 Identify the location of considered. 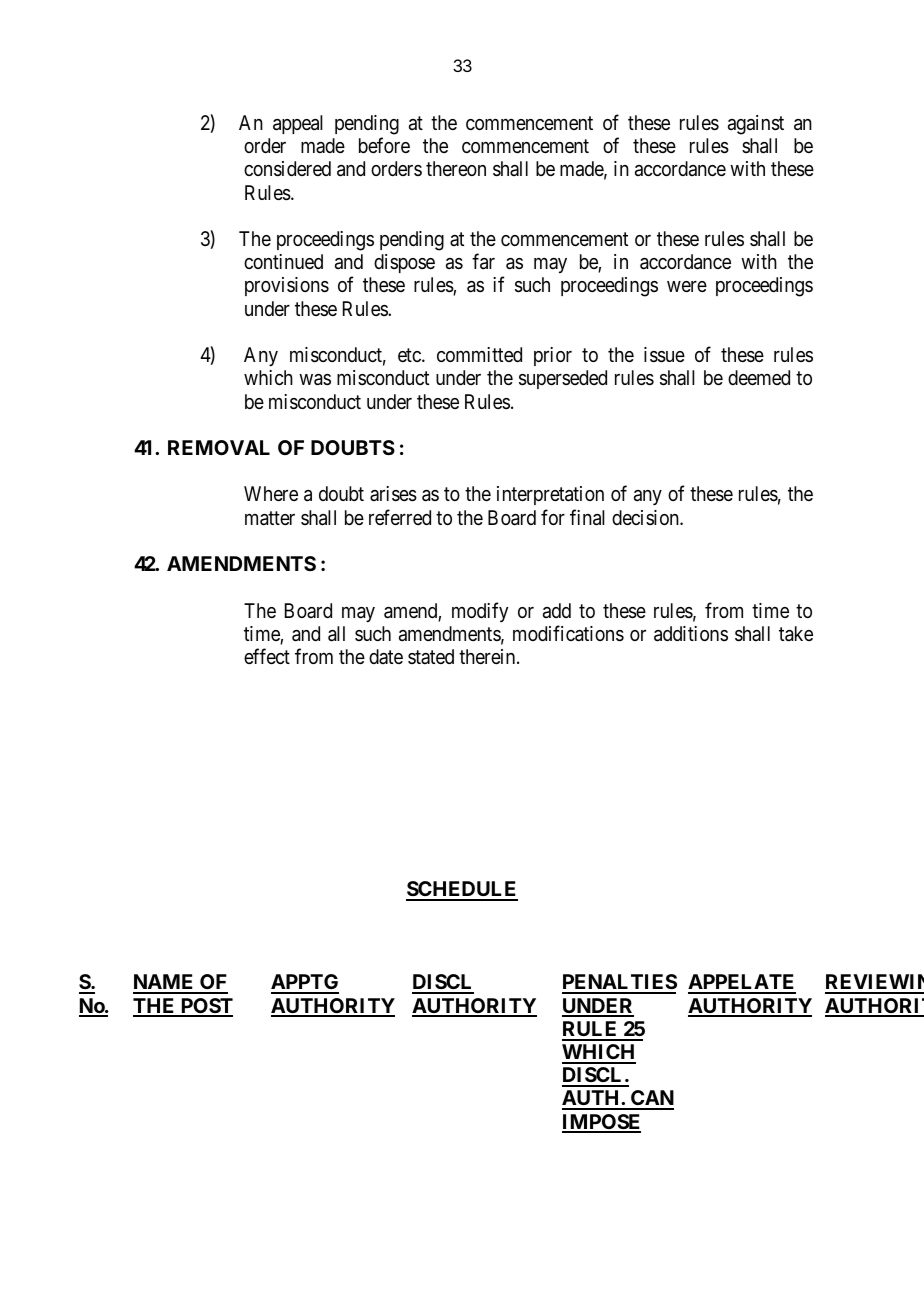
(287, 169).
